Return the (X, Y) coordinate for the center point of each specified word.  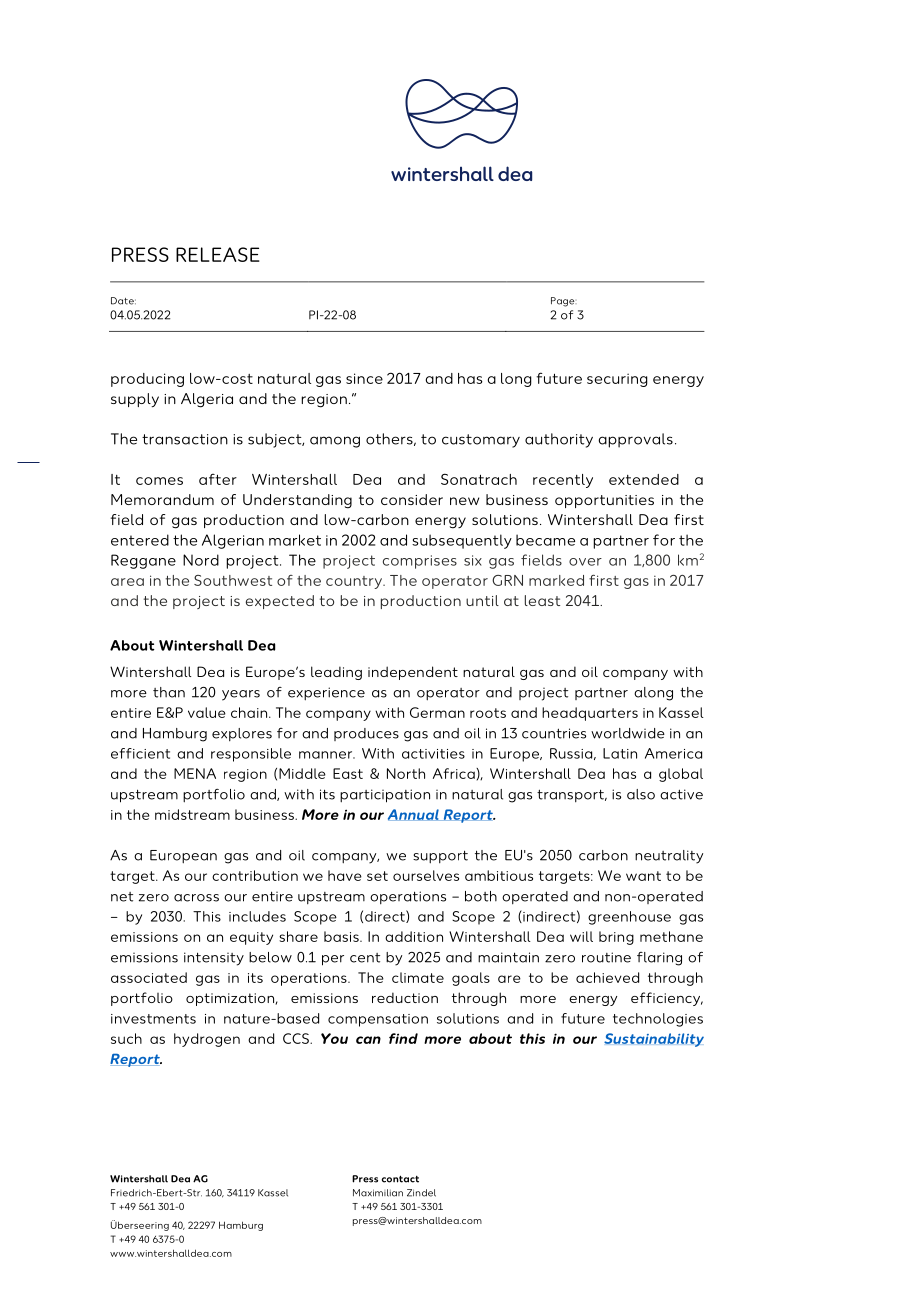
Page (564, 302)
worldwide (628, 733)
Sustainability (654, 1040)
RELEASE (218, 254)
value (207, 712)
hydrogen (207, 1040)
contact (400, 1179)
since (364, 378)
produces (366, 734)
